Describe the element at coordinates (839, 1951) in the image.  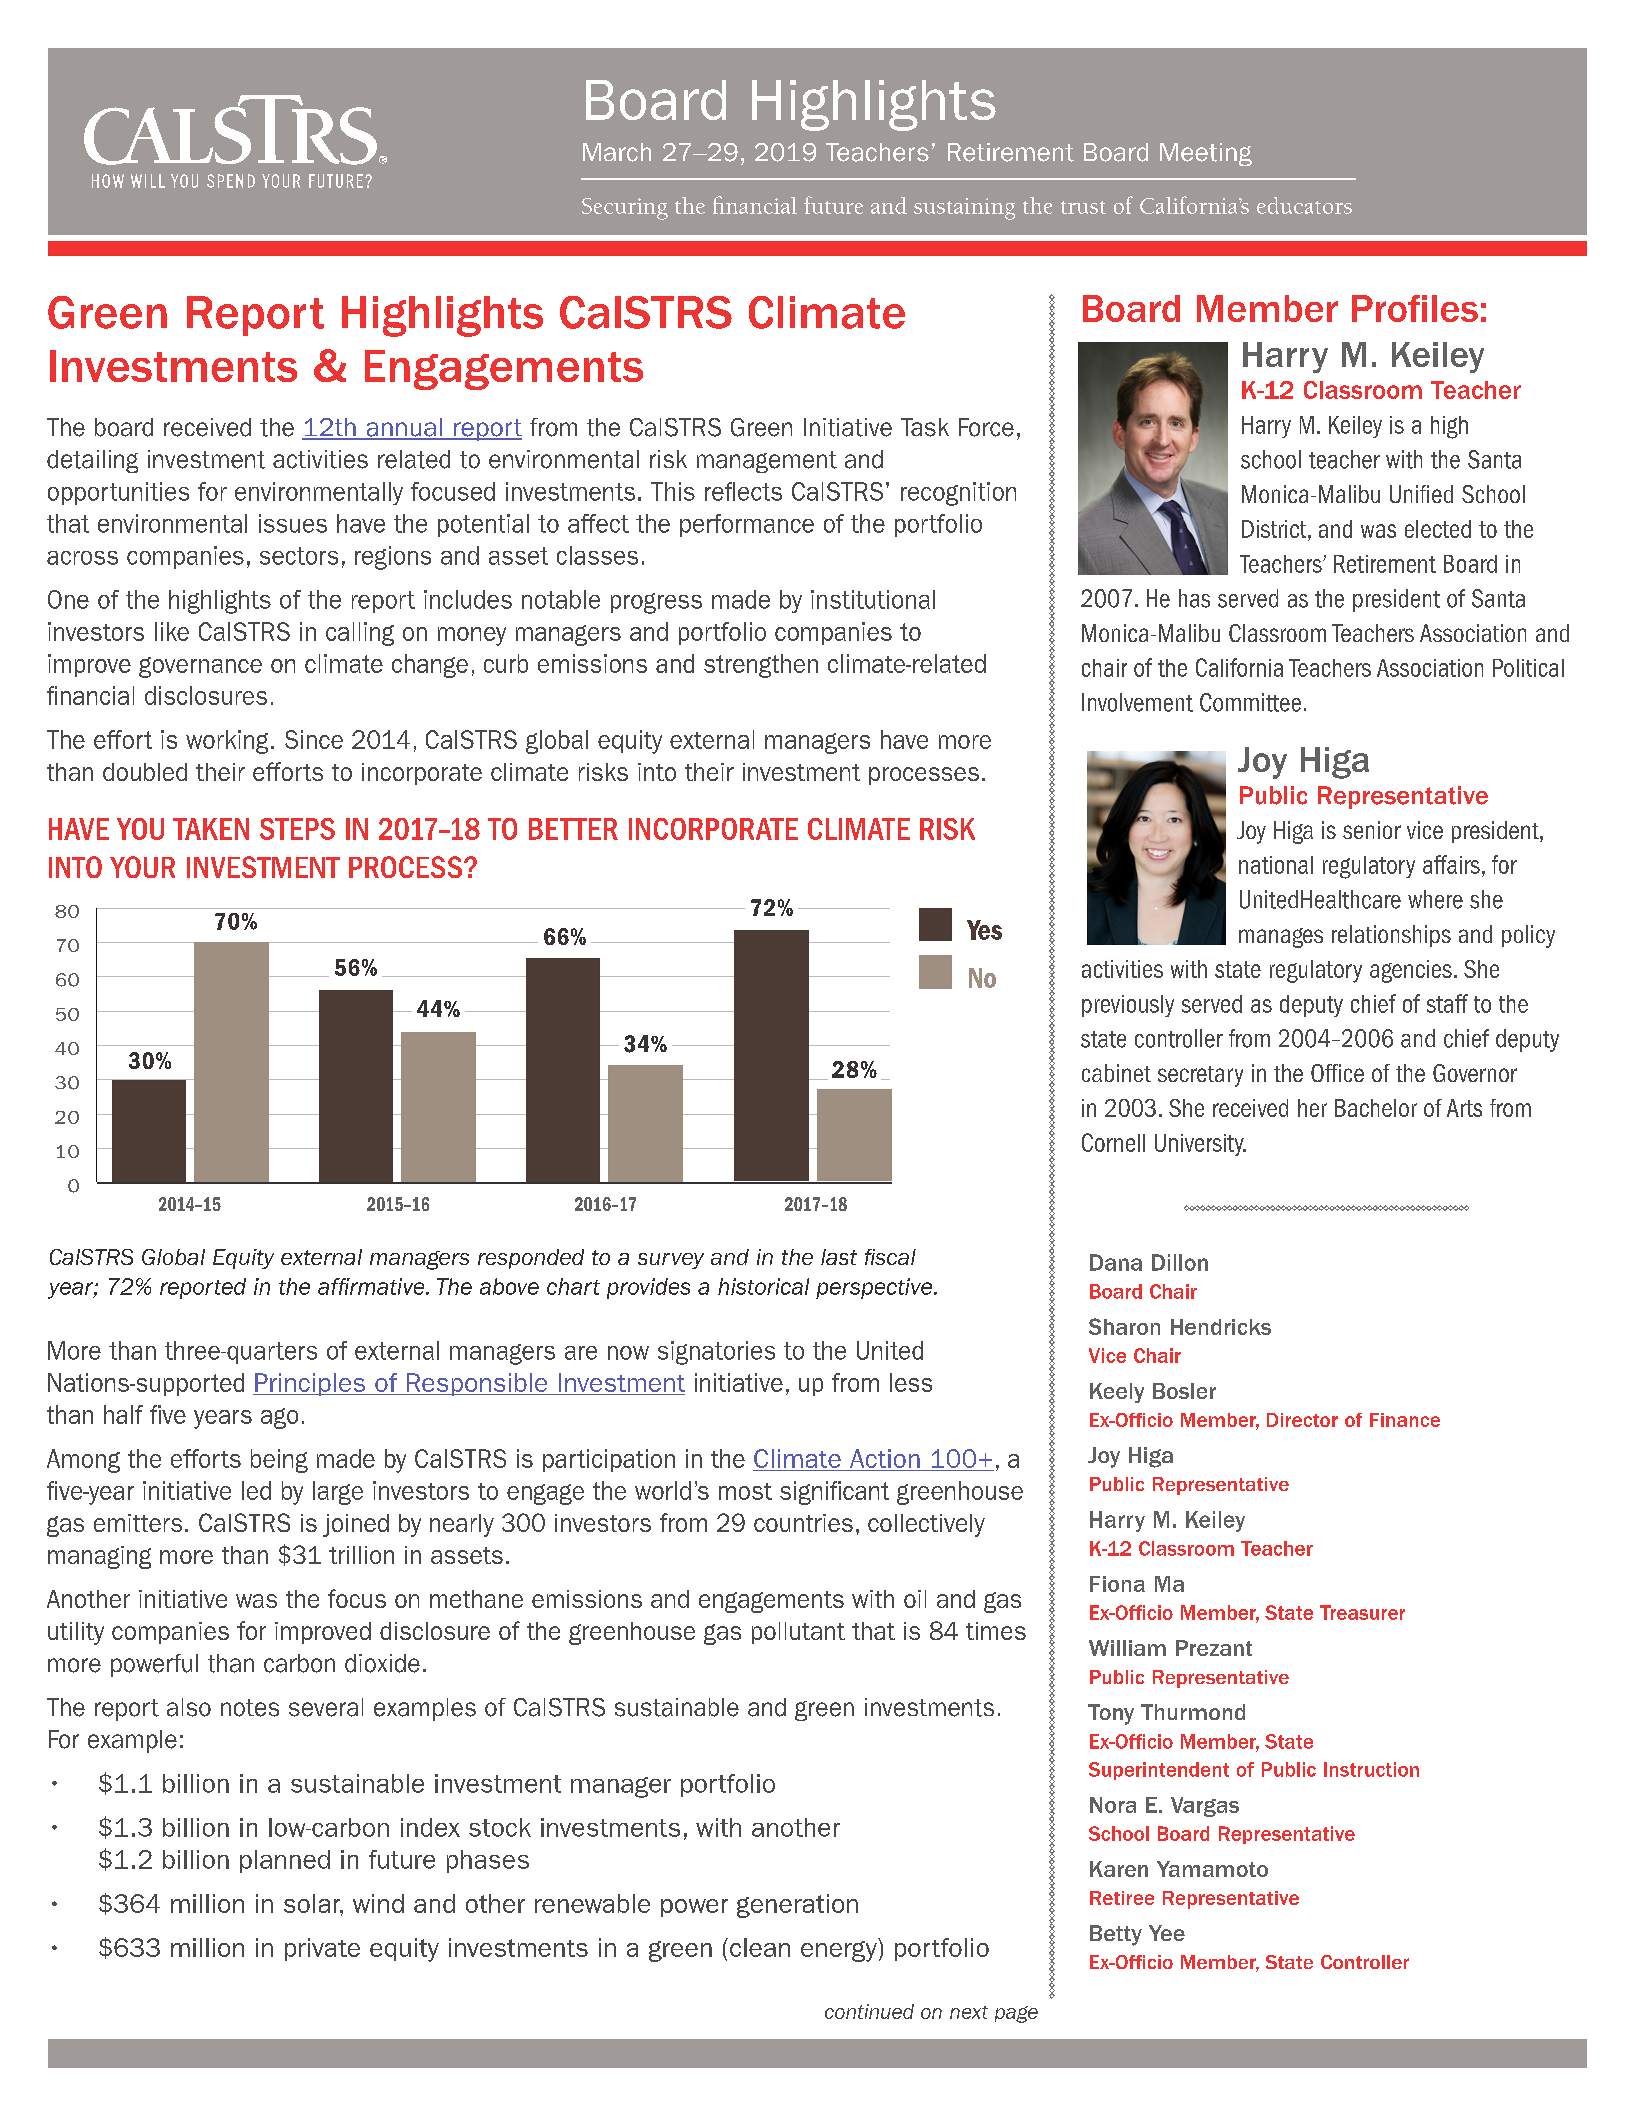
I see `energy` at that location.
